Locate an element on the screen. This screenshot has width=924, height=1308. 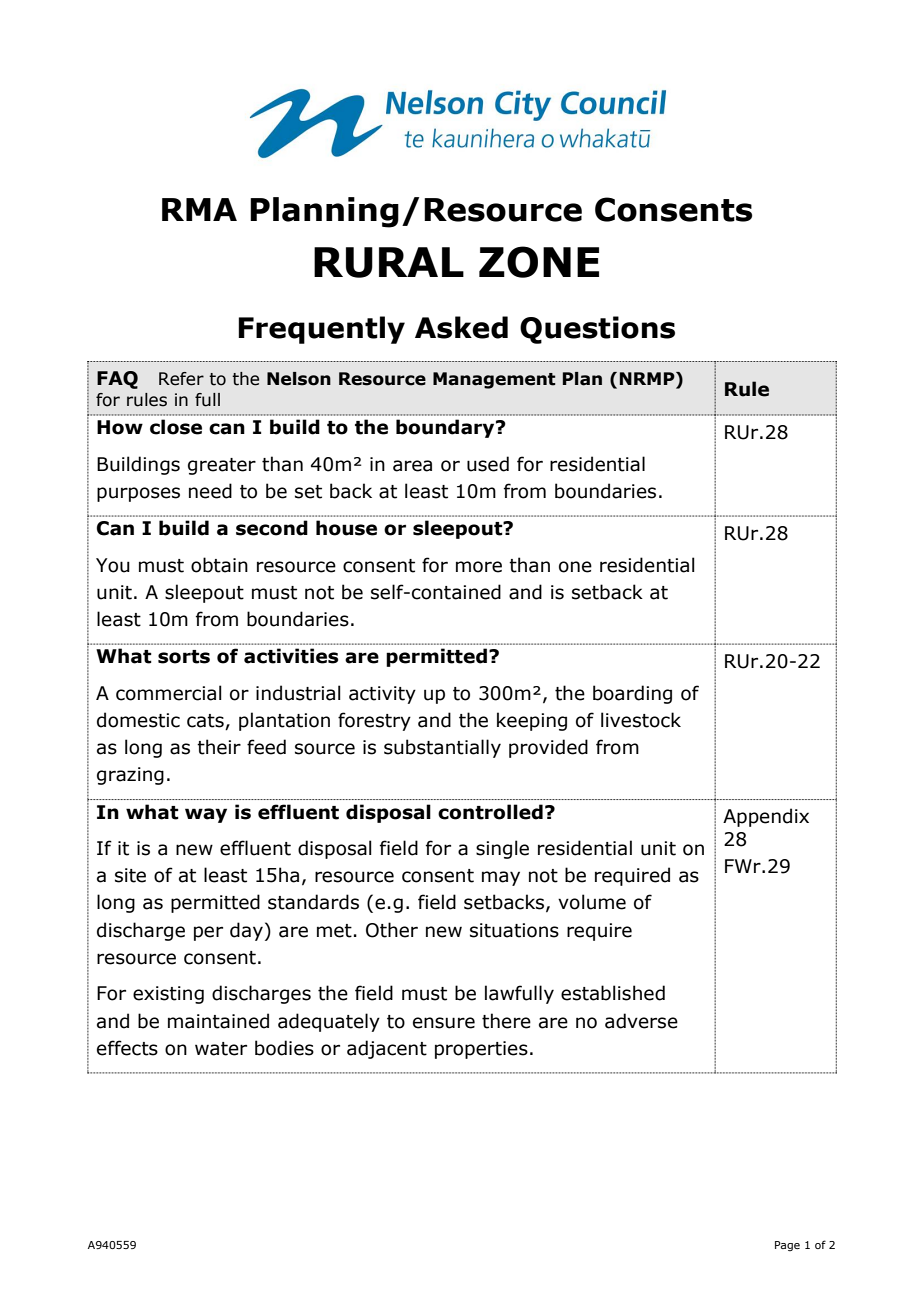
RURAL is located at coordinates (389, 262).
